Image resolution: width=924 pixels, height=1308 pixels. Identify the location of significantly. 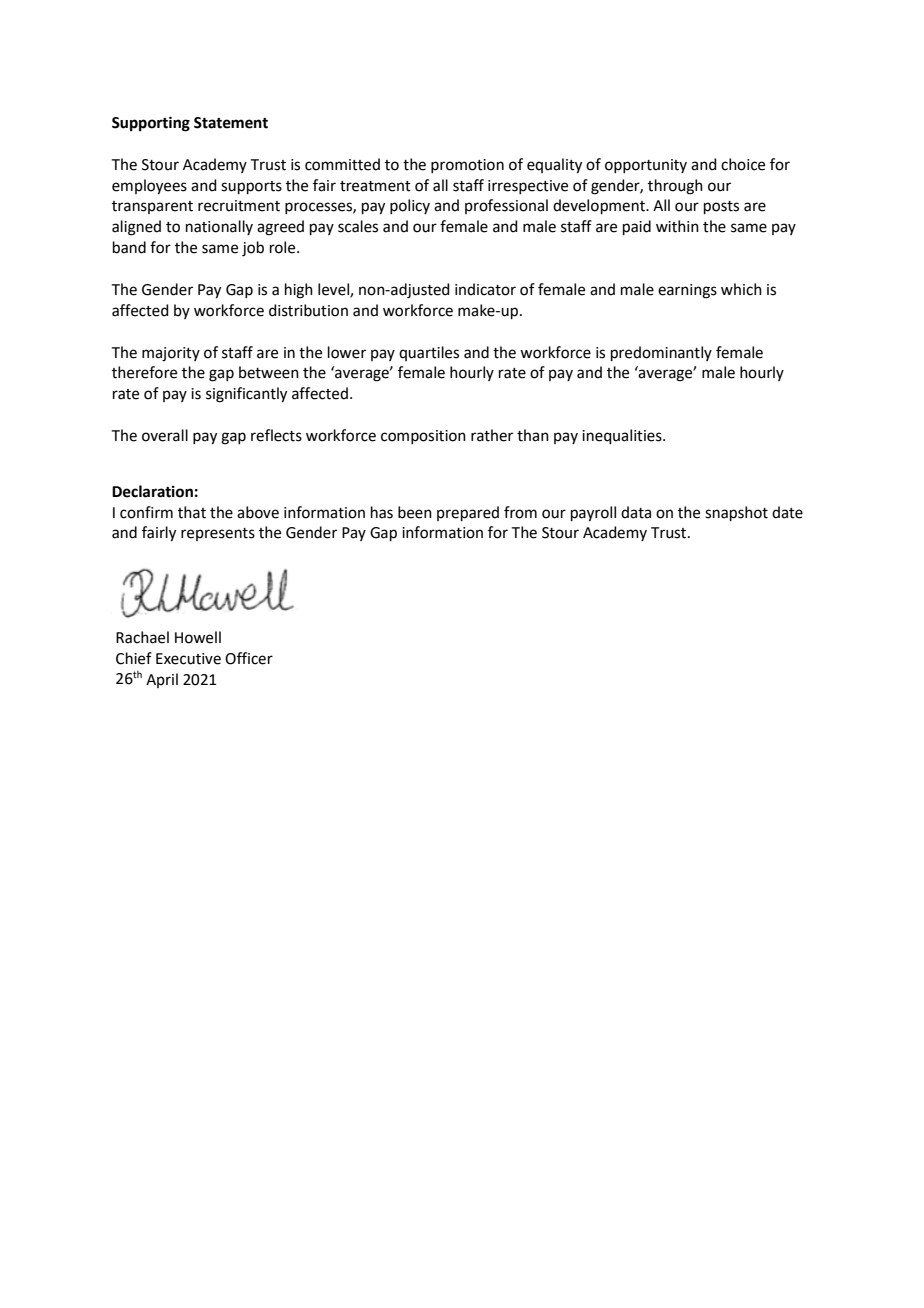
(246, 395).
